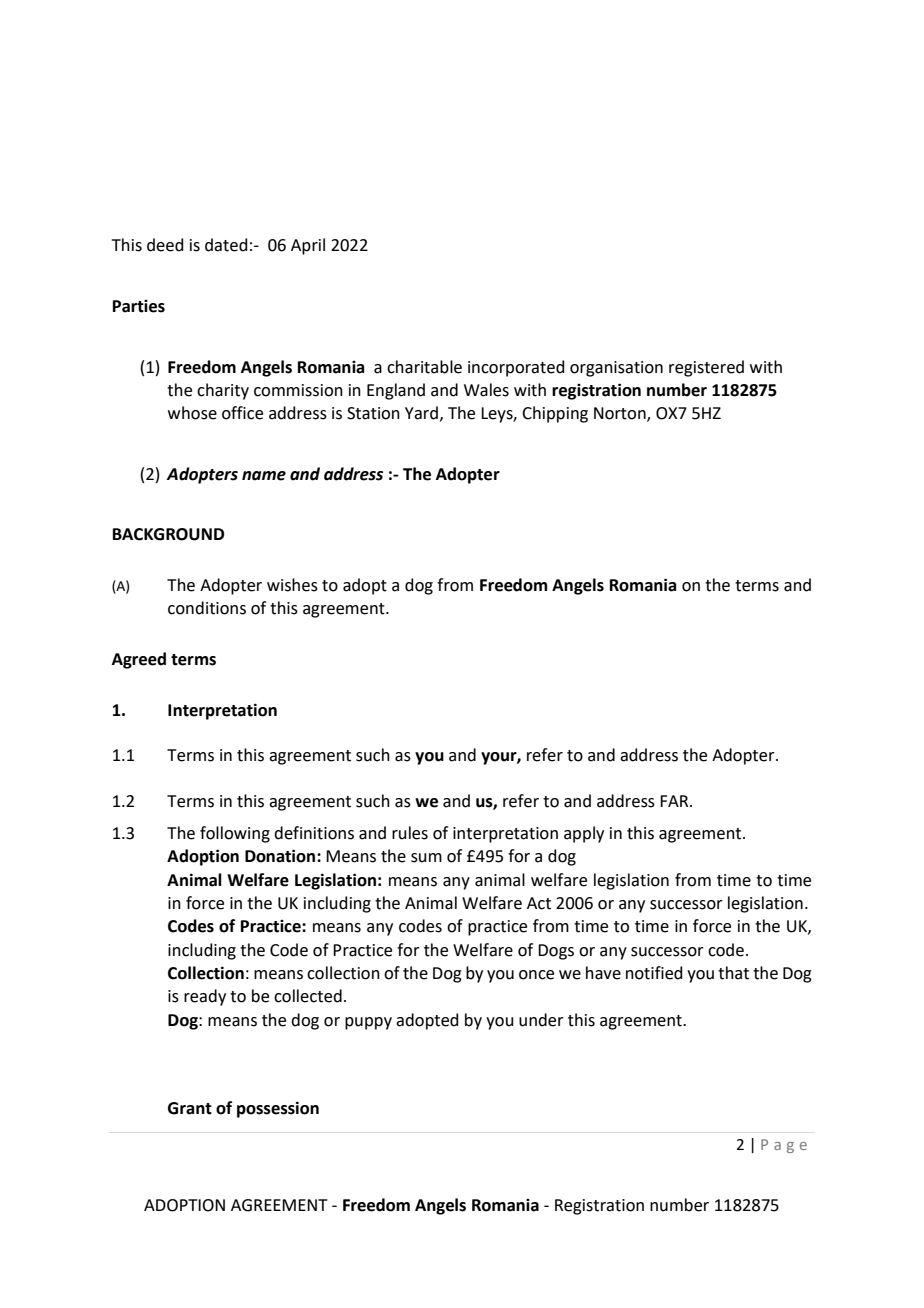 This page has width=924, height=1308. Describe the element at coordinates (235, 834) in the page. I see `following` at that location.
